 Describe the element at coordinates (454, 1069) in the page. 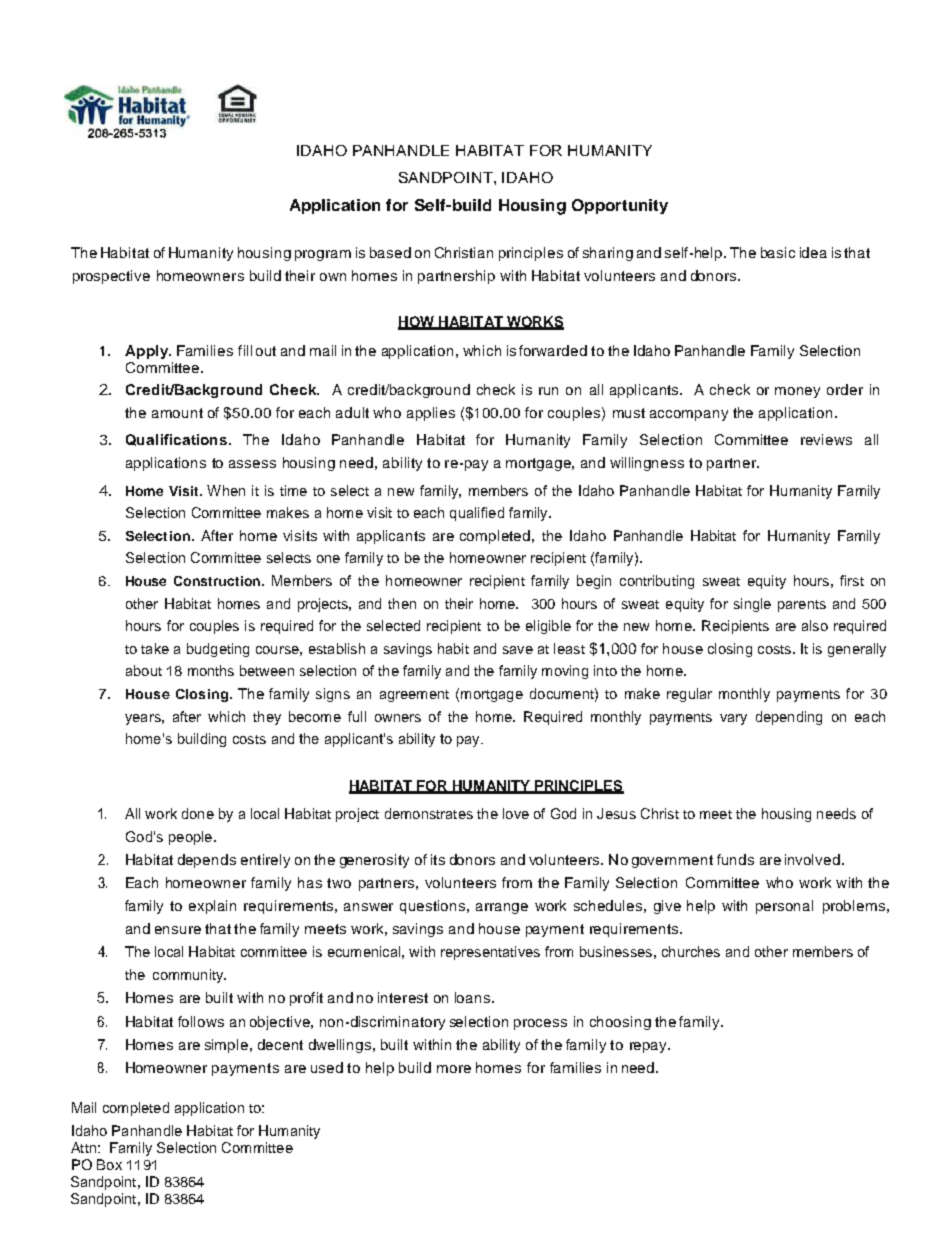

I see `more` at that location.
